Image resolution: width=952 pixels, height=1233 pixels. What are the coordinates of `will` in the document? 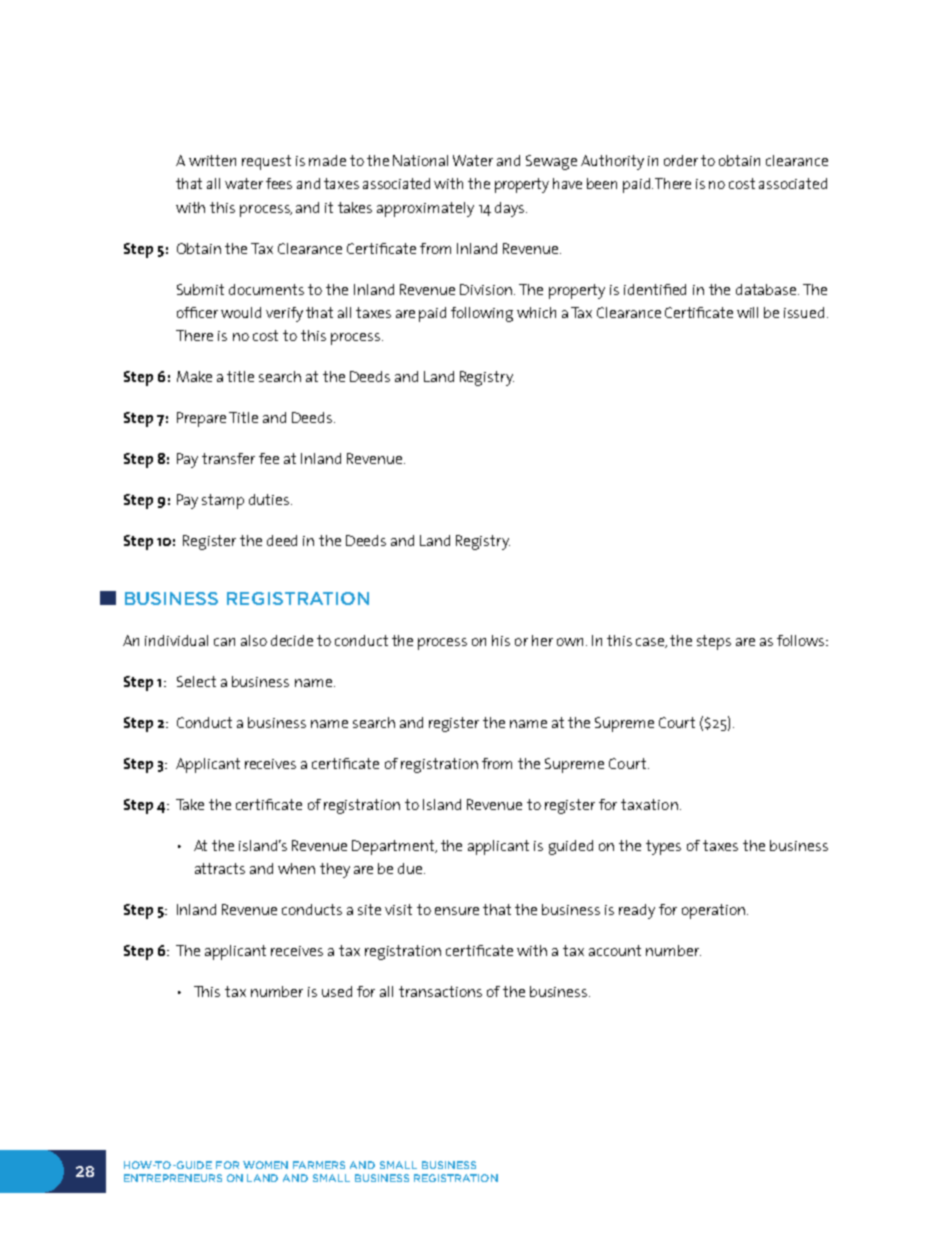 It's located at (747, 312).
